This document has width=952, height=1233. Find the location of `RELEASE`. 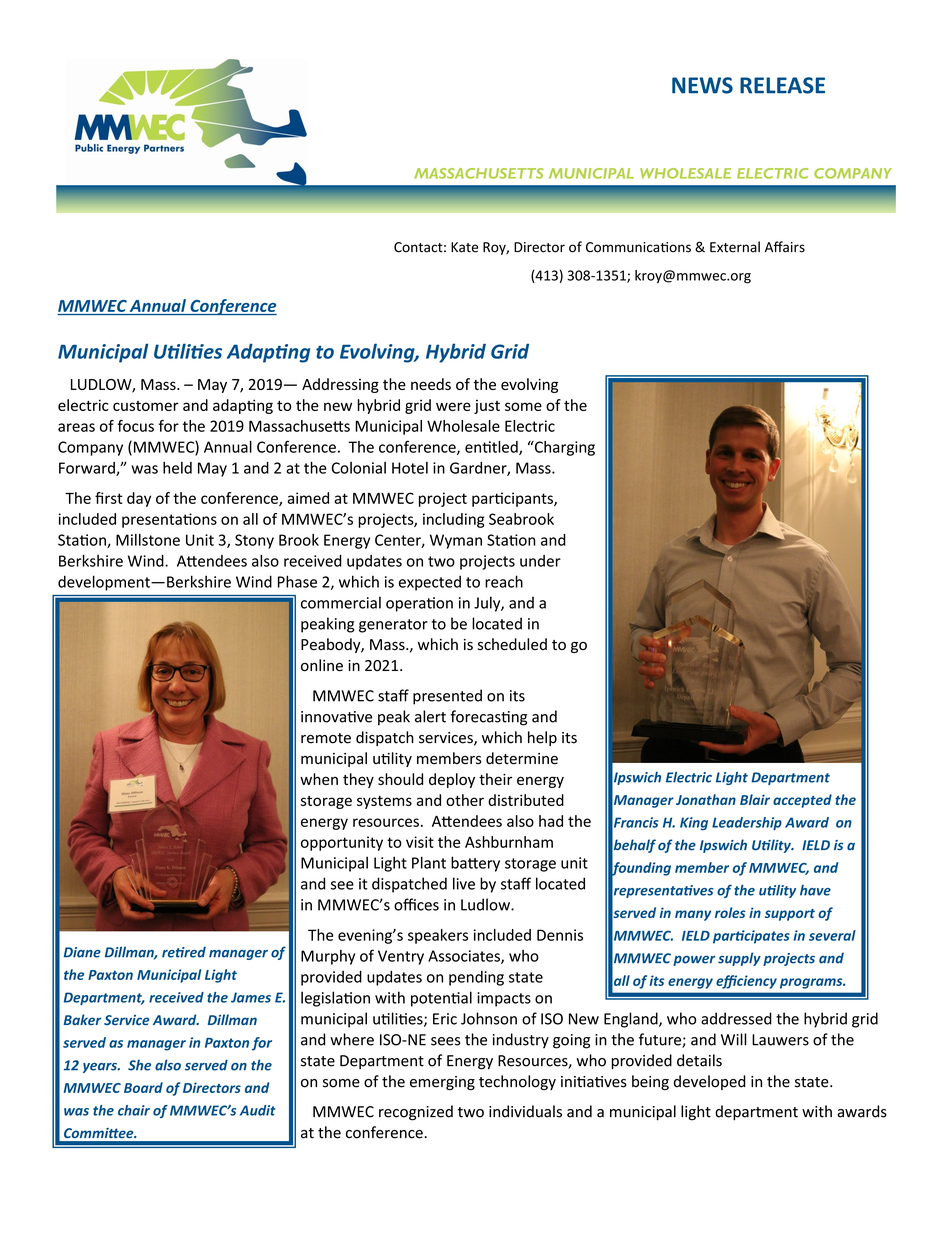

RELEASE is located at coordinates (782, 85).
